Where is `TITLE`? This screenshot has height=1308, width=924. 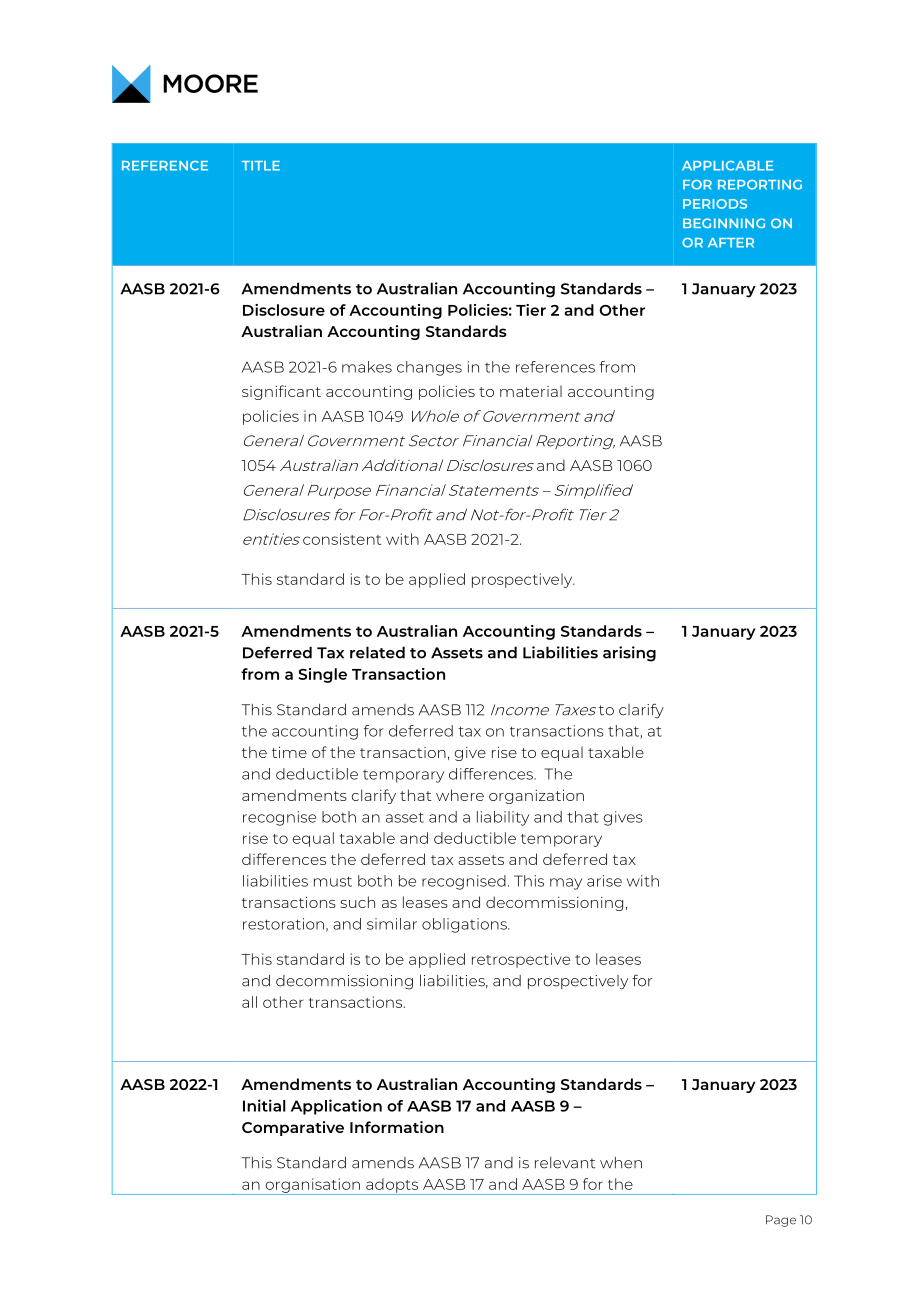
TITLE is located at coordinates (260, 166).
